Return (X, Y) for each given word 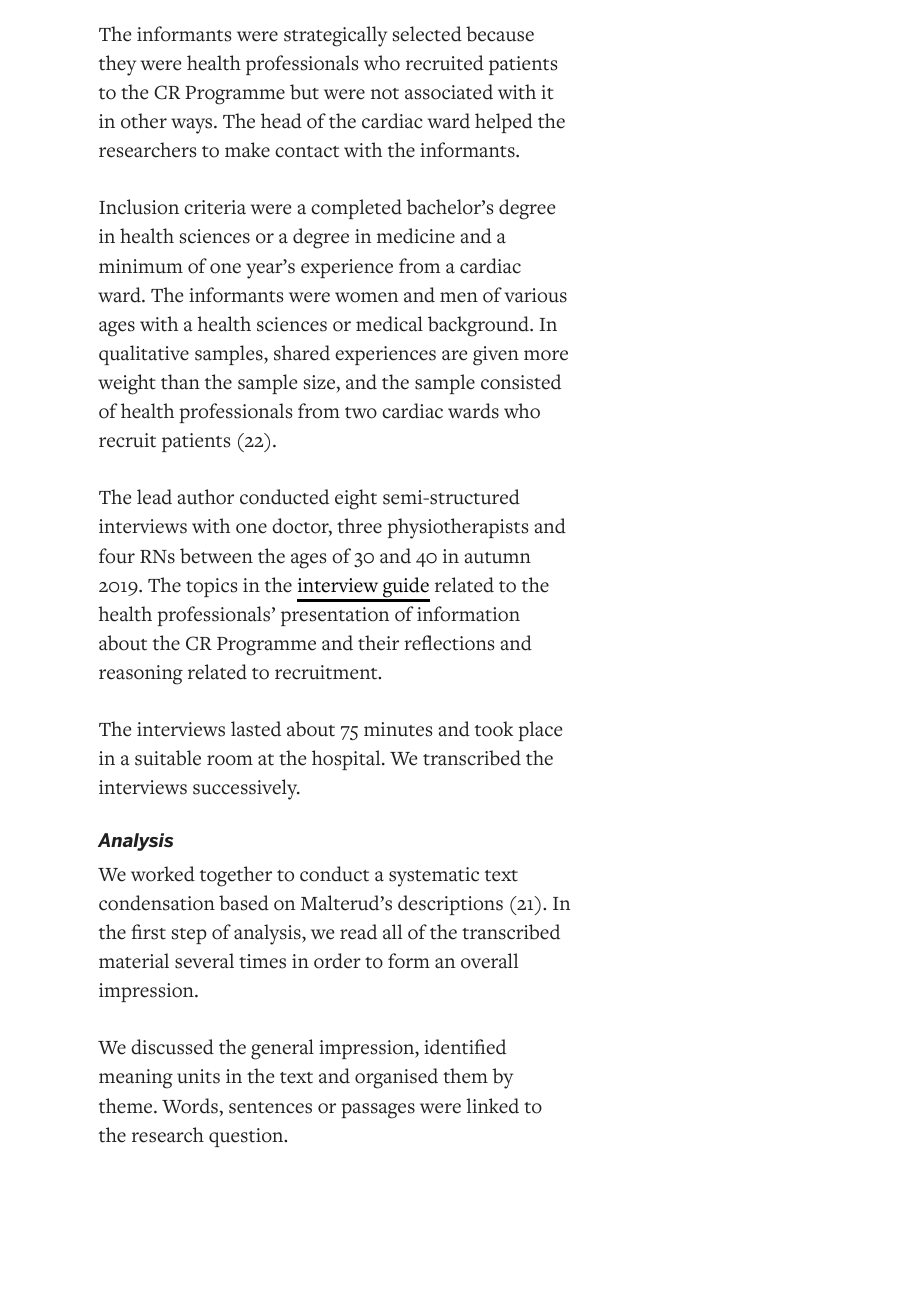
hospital (347, 760)
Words (191, 1106)
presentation (335, 616)
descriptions (450, 905)
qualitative (144, 355)
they (117, 65)
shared (302, 353)
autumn (498, 558)
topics (211, 587)
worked (163, 874)
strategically (335, 36)
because (500, 34)
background (480, 326)
